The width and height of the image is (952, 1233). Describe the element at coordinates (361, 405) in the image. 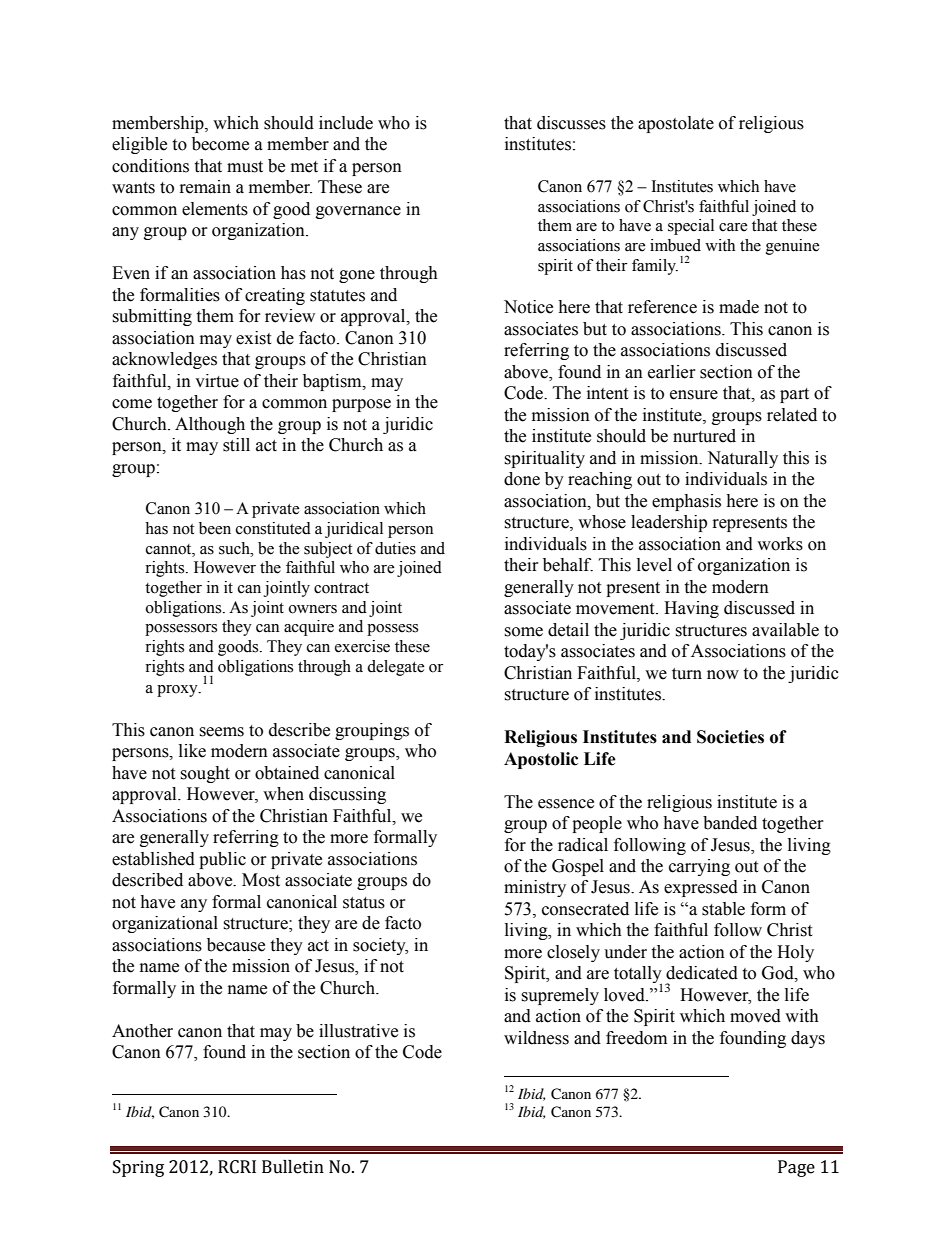

I see `purpose` at that location.
